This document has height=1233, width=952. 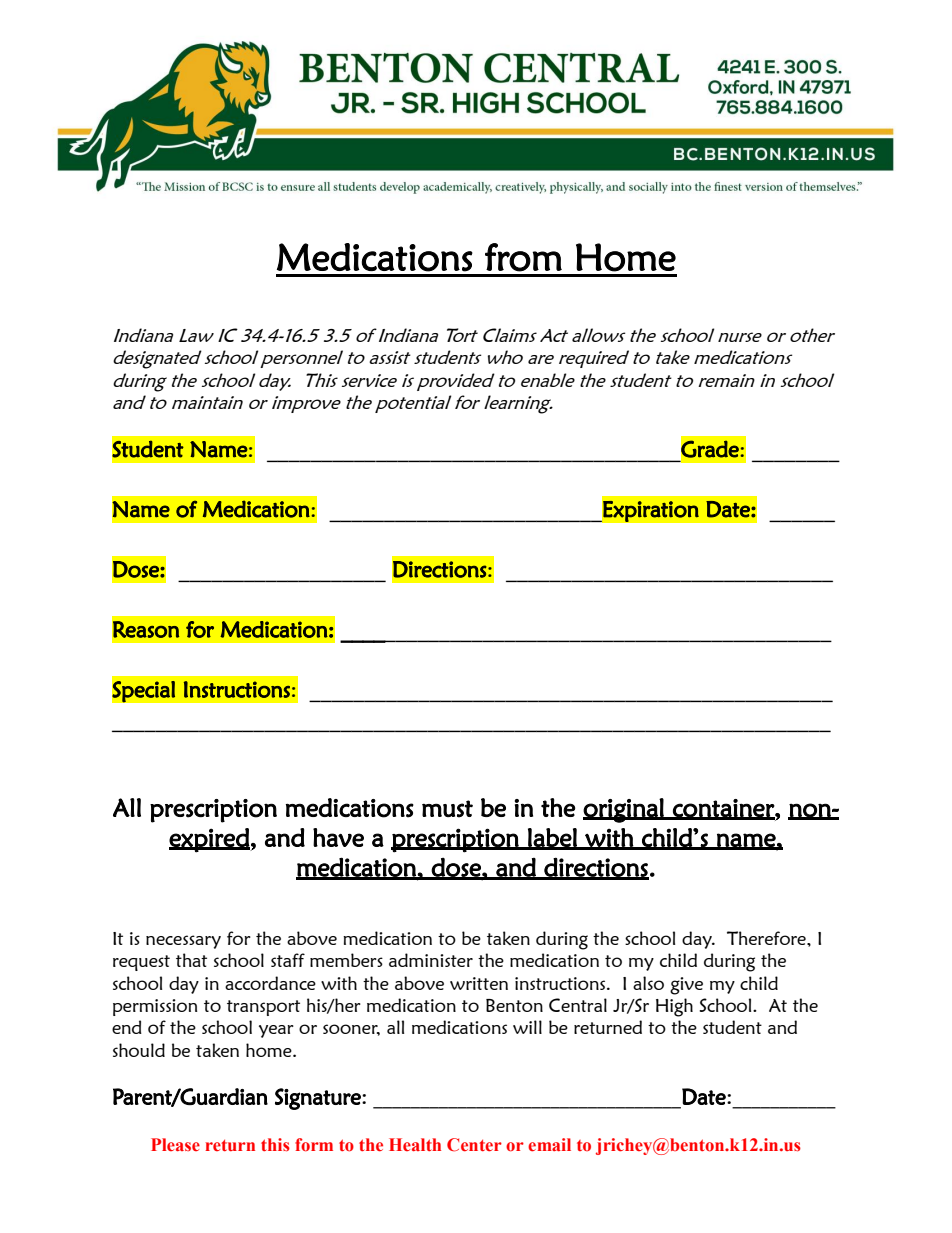 I want to click on container, so click(x=723, y=809).
